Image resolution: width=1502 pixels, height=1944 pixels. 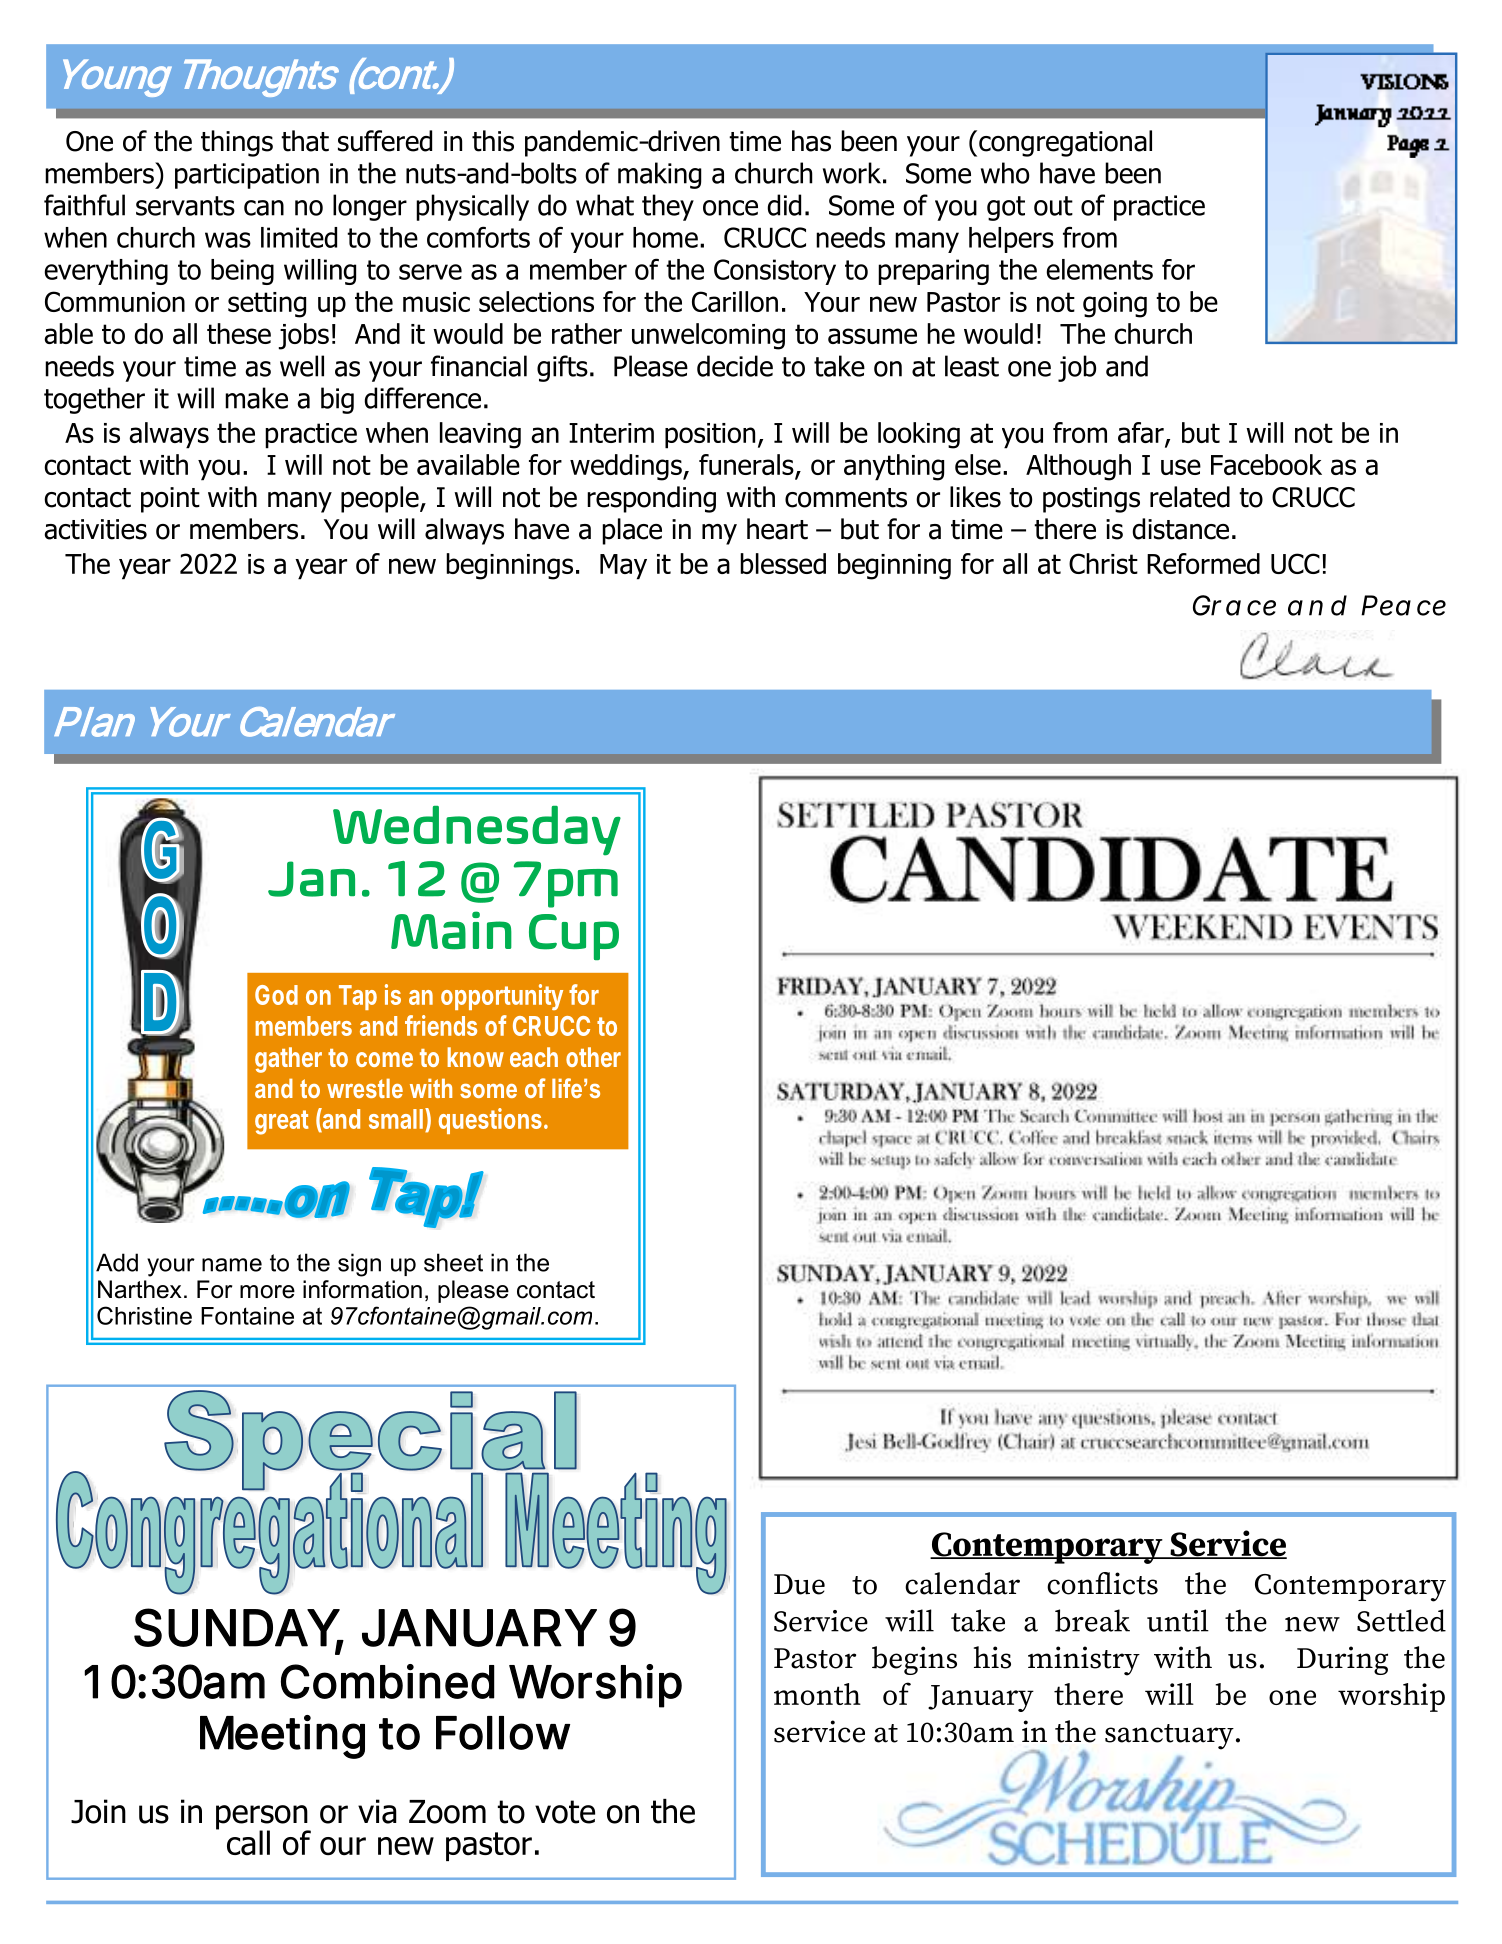 What do you see at coordinates (730, 208) in the screenshot?
I see `once` at bounding box center [730, 208].
